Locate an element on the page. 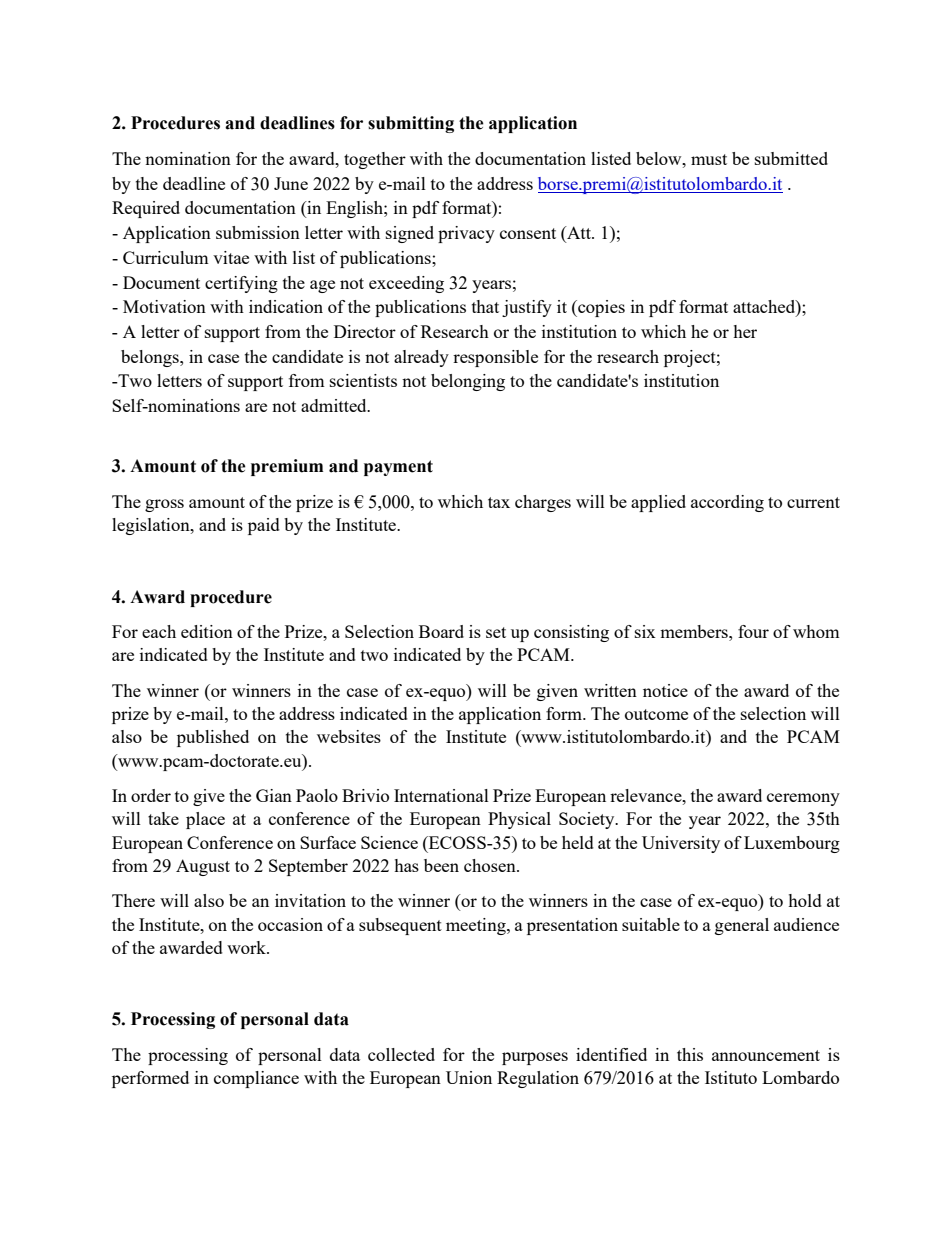  University is located at coordinates (681, 844).
